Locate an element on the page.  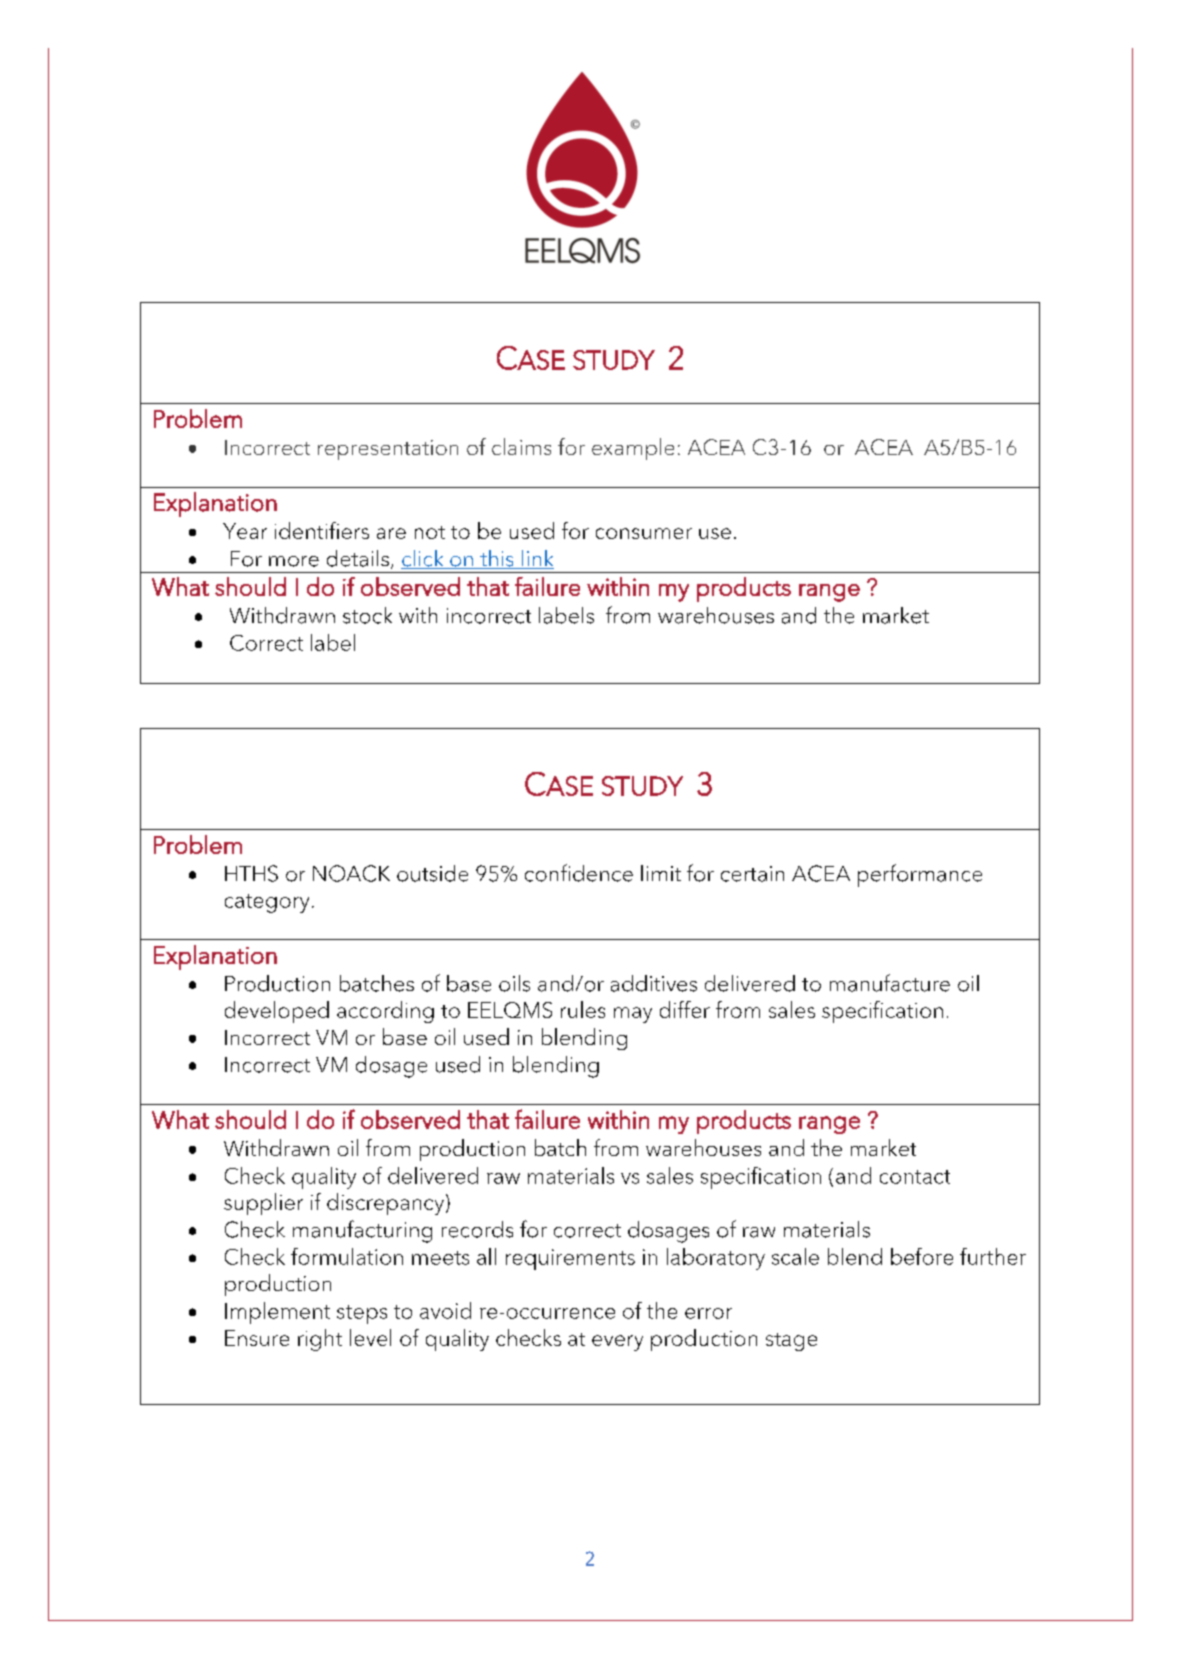
steps is located at coordinates (362, 1314).
